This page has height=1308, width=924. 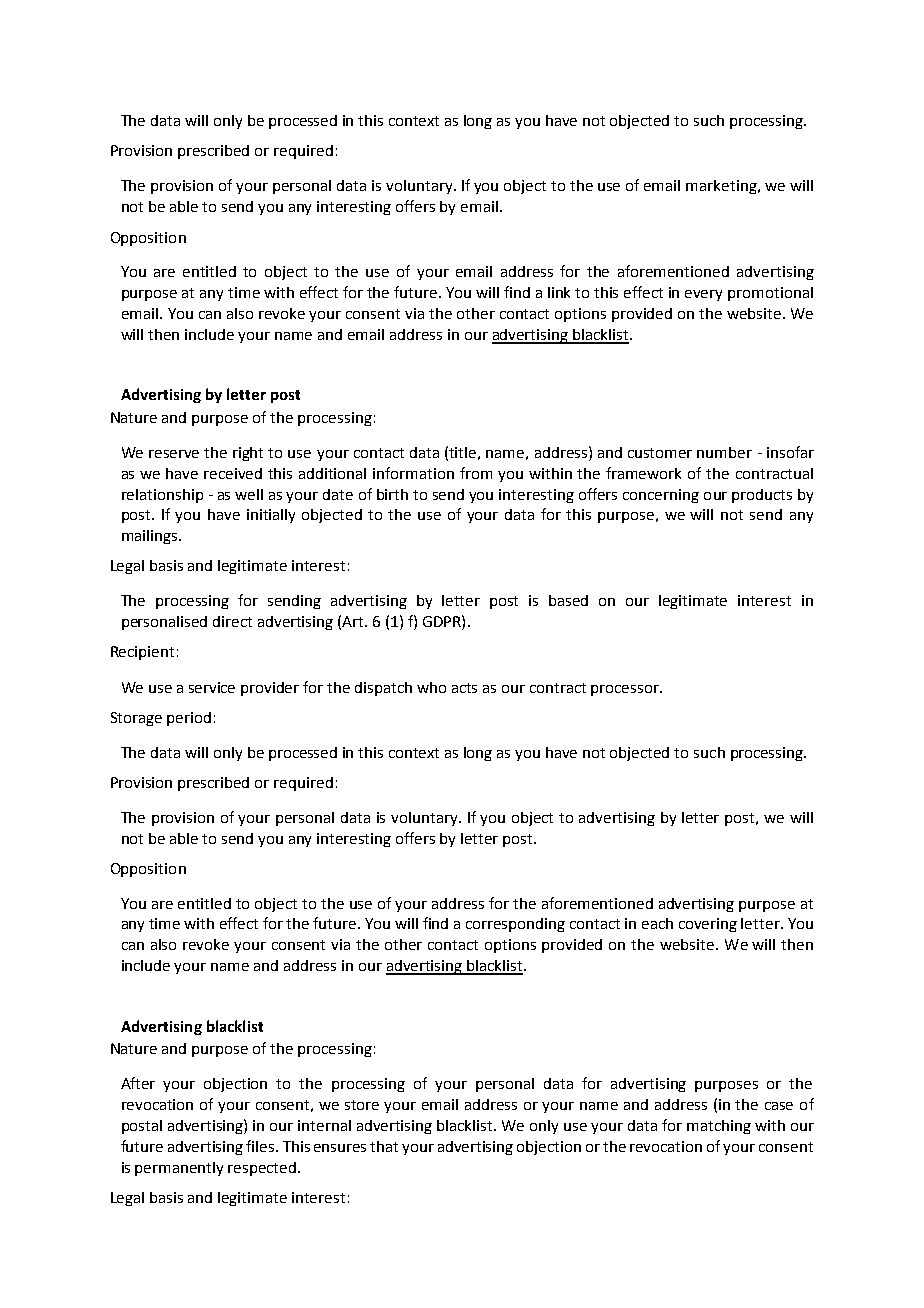 I want to click on from, so click(x=476, y=473).
